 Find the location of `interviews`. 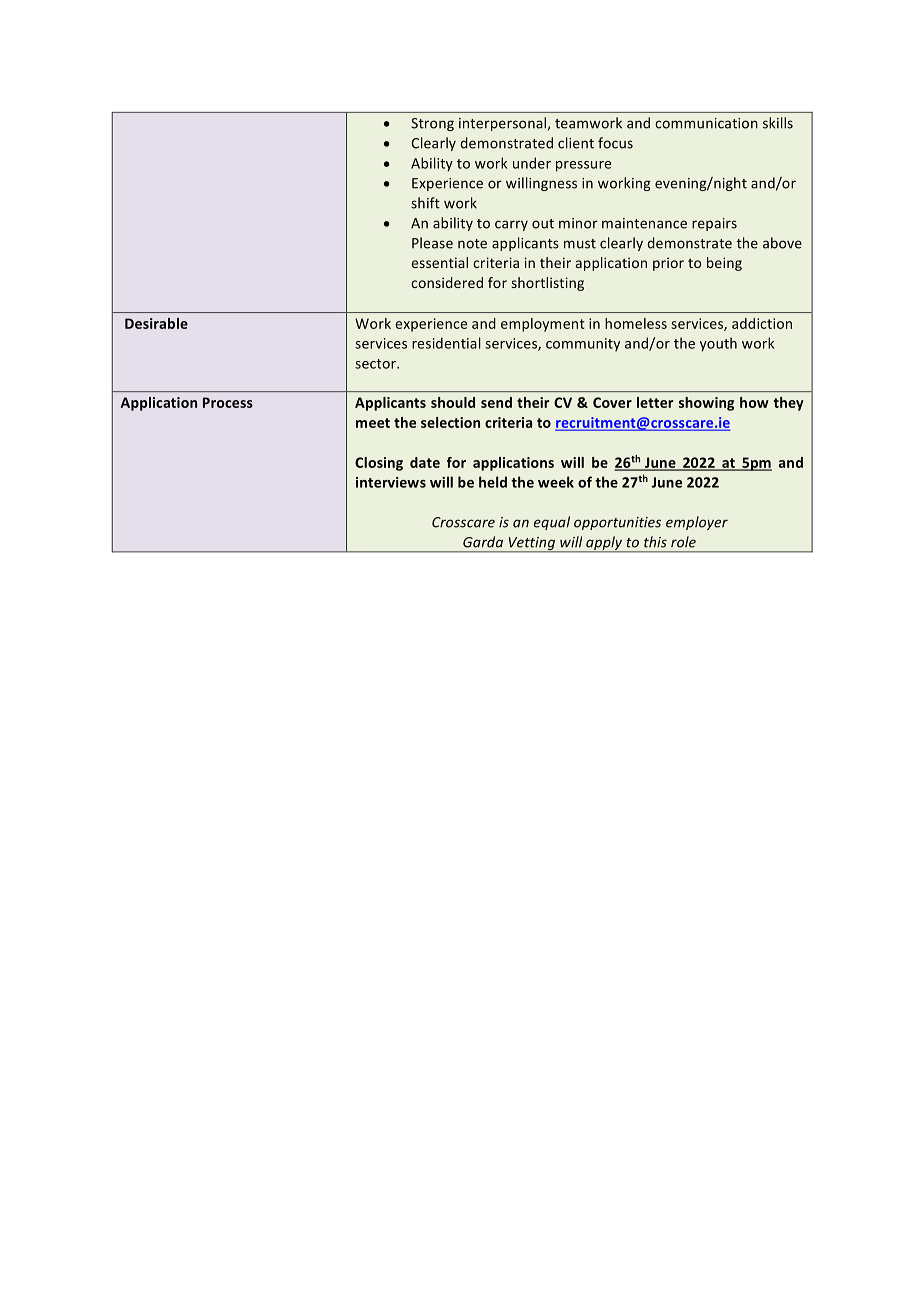

interviews is located at coordinates (391, 482).
